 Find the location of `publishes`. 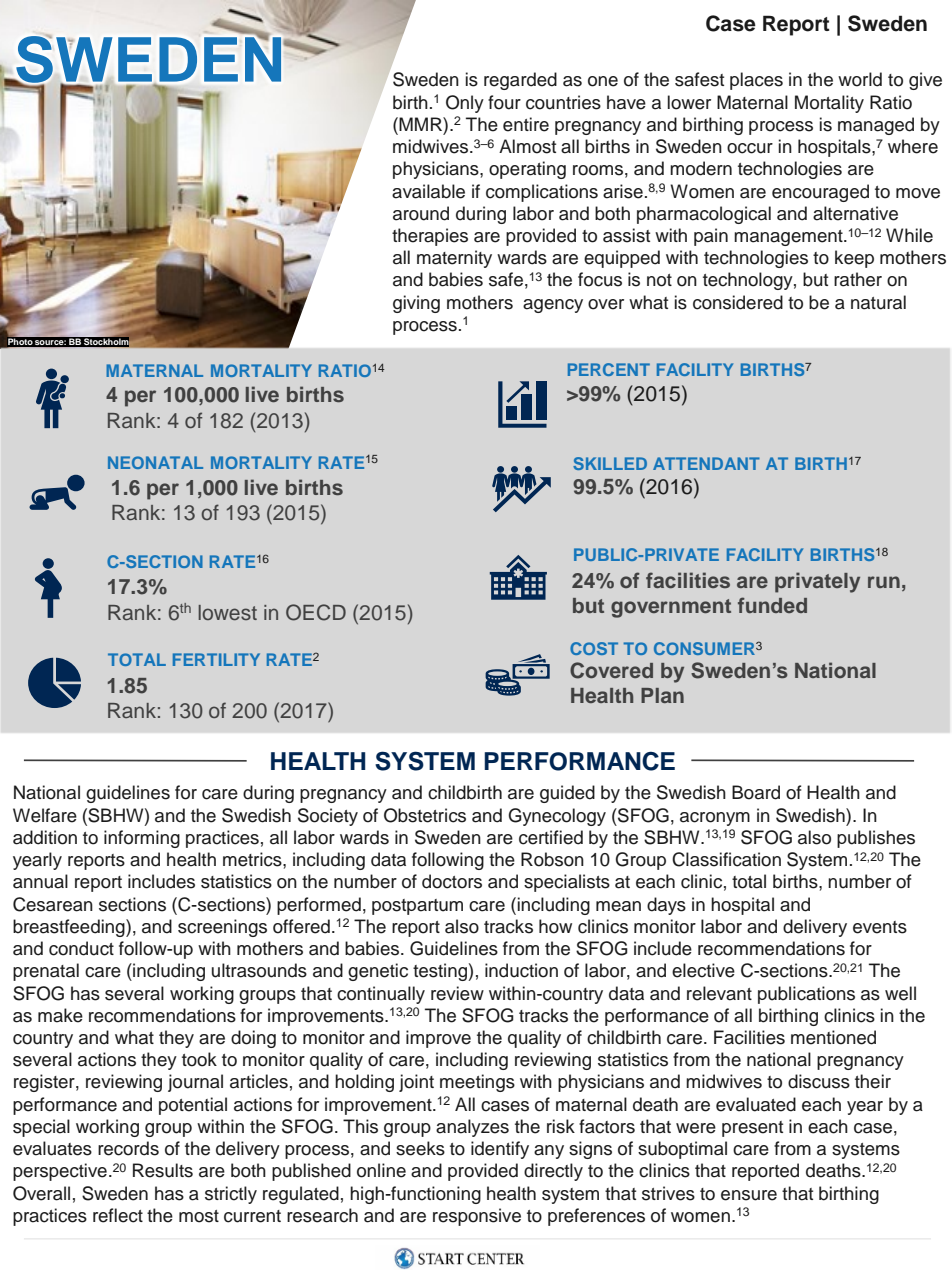

publishes is located at coordinates (876, 839).
